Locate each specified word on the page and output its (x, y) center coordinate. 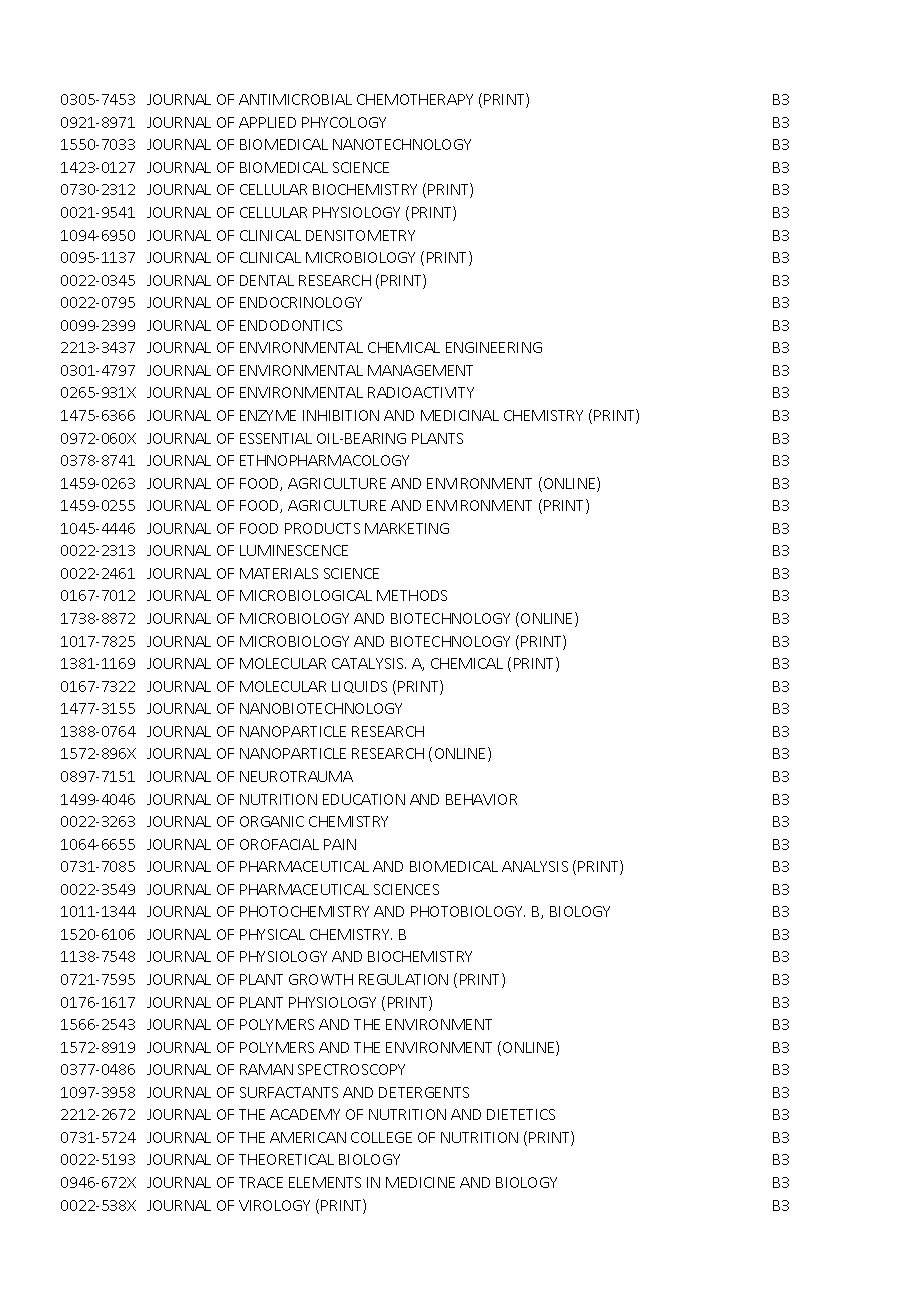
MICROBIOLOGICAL (306, 595)
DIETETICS (521, 1114)
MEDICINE (420, 1182)
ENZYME (268, 415)
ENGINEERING (494, 347)
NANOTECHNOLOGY (402, 144)
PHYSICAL (272, 934)
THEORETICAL (286, 1159)
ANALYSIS (535, 866)
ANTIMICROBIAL (295, 99)
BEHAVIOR (481, 799)
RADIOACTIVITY (421, 392)
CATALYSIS (369, 663)
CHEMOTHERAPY (415, 99)
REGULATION (403, 979)
